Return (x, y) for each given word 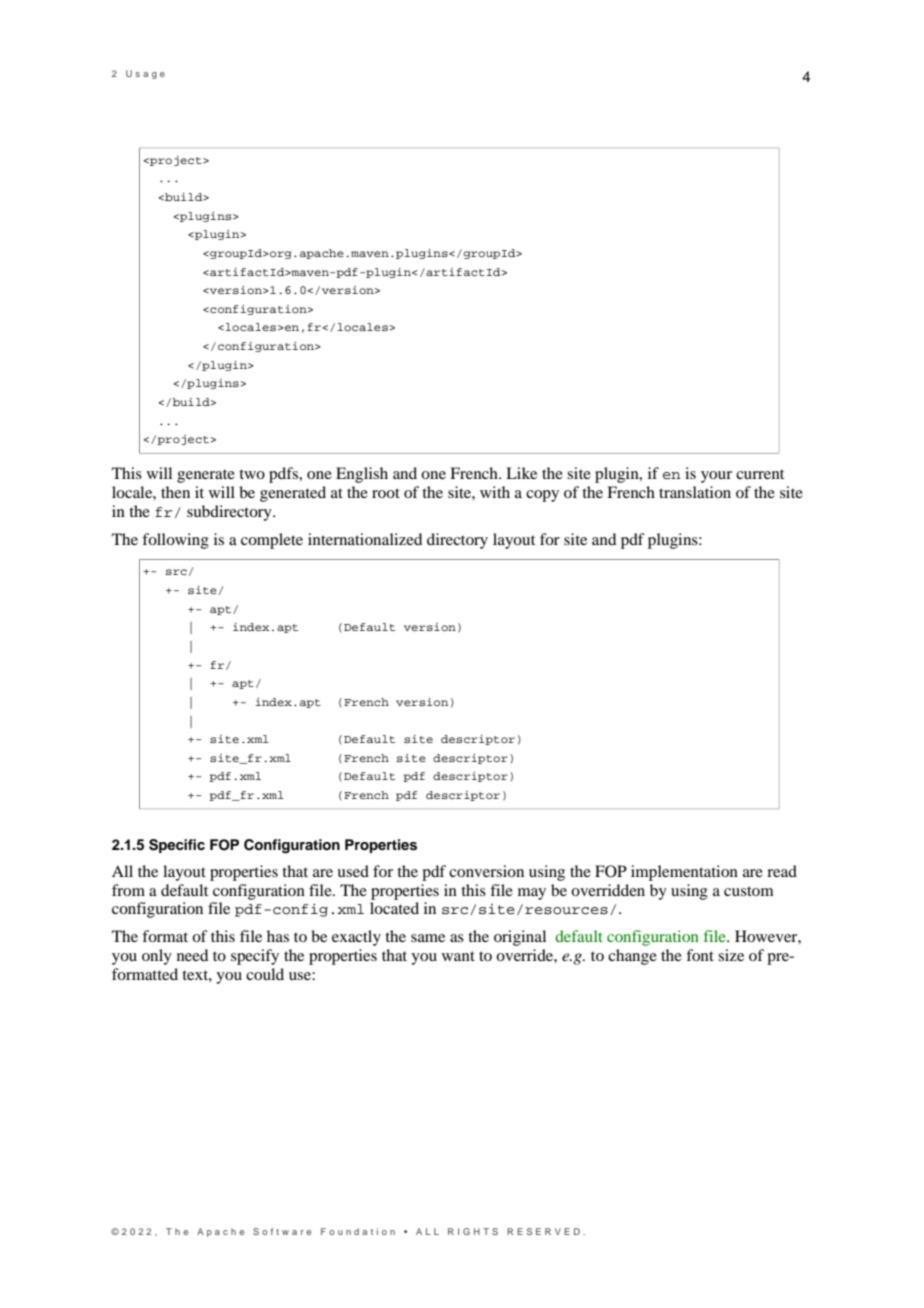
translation (695, 492)
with (495, 492)
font (700, 955)
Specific (177, 846)
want (458, 956)
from (128, 890)
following (175, 541)
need (192, 955)
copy (542, 496)
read (782, 871)
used (353, 871)
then (175, 492)
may (532, 894)
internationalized (365, 539)
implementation (684, 873)
